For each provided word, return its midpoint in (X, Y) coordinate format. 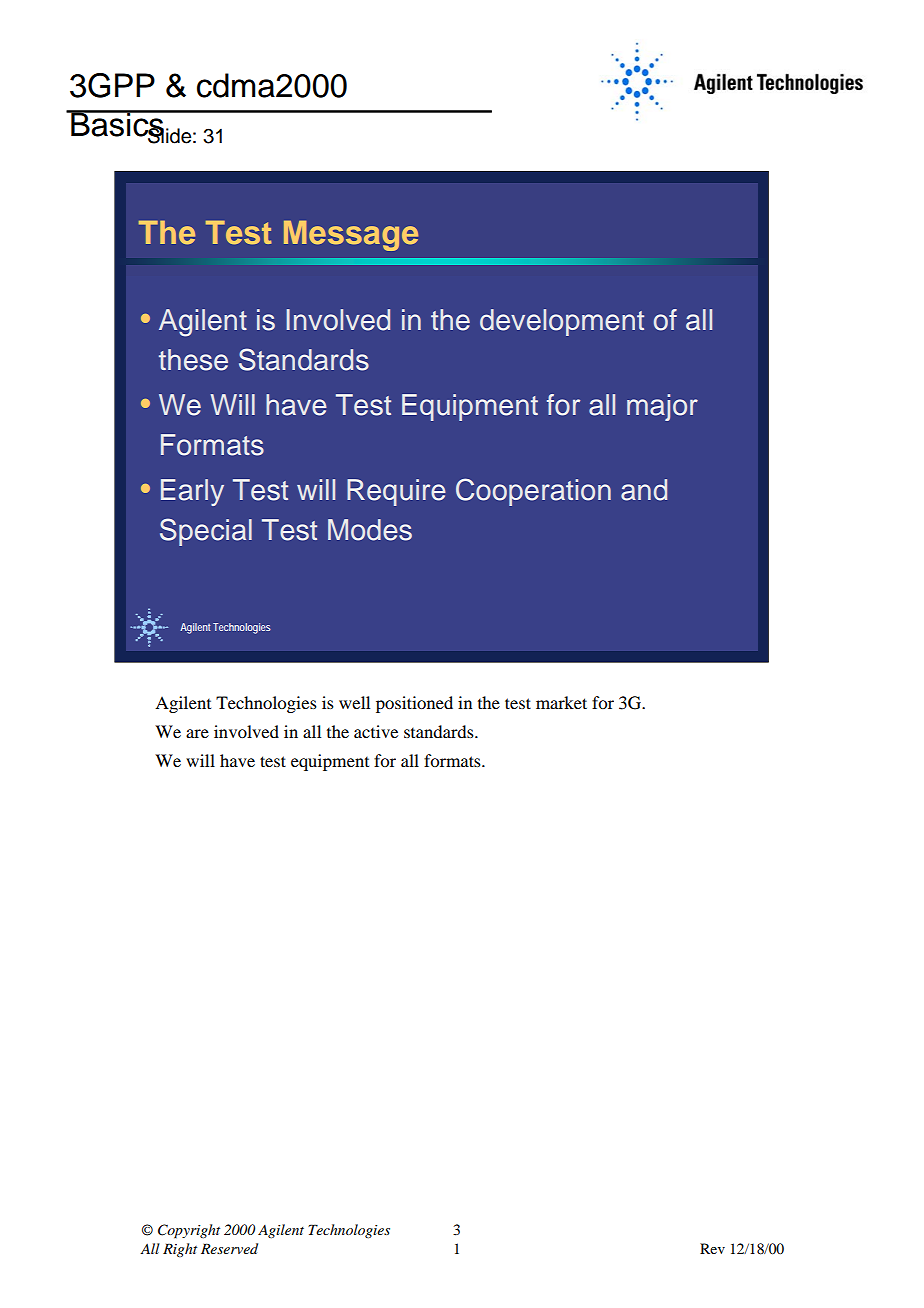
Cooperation (533, 492)
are (197, 733)
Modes (370, 530)
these (193, 360)
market (561, 702)
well (354, 702)
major (662, 407)
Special (206, 532)
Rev (712, 1248)
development (562, 322)
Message (351, 236)
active (376, 731)
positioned (414, 704)
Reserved (229, 1248)
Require (396, 492)
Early (192, 492)
